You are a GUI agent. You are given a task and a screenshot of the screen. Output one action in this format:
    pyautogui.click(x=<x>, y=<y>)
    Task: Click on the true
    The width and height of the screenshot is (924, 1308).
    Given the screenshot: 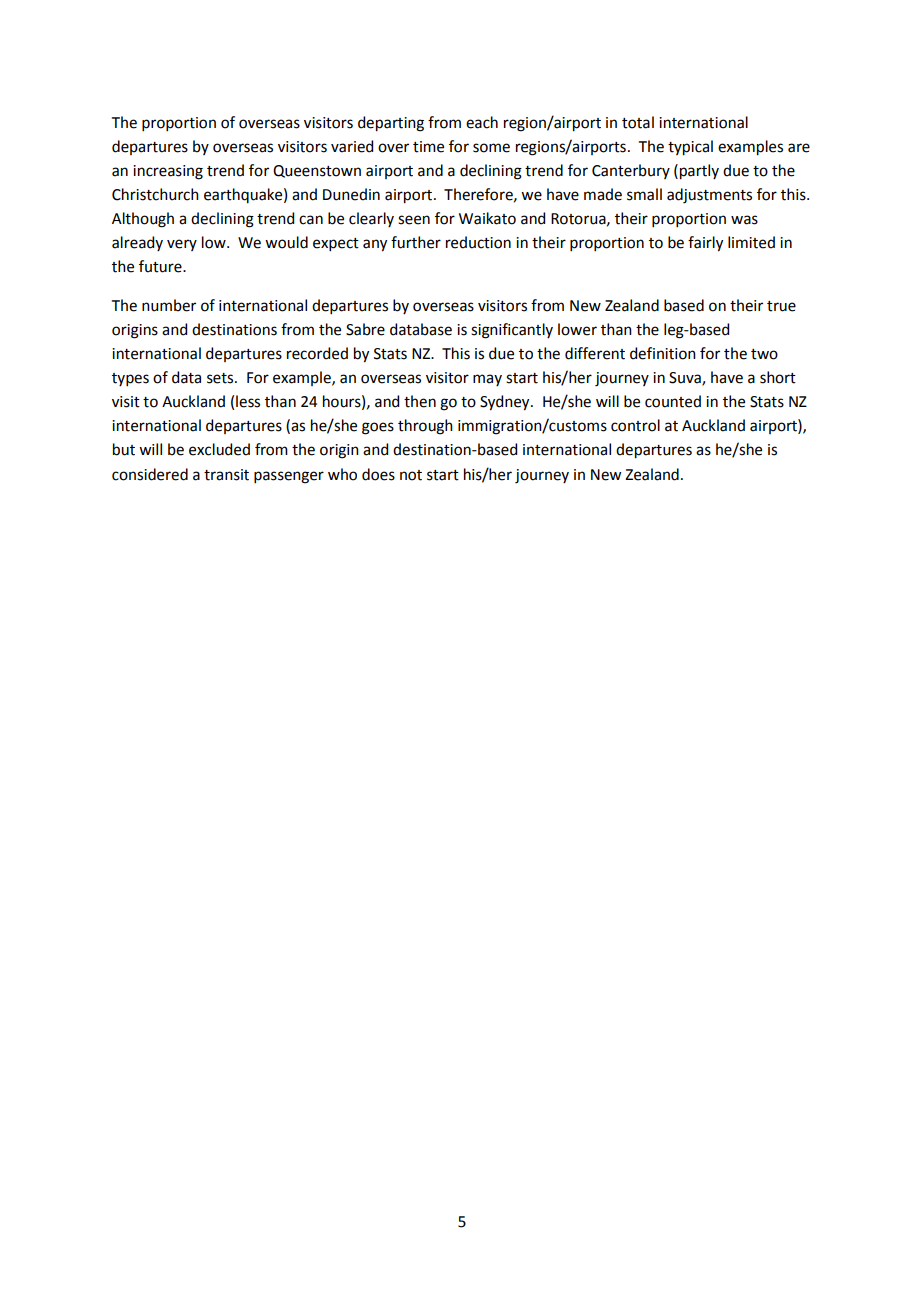 What is the action you would take?
    pyautogui.click(x=781, y=306)
